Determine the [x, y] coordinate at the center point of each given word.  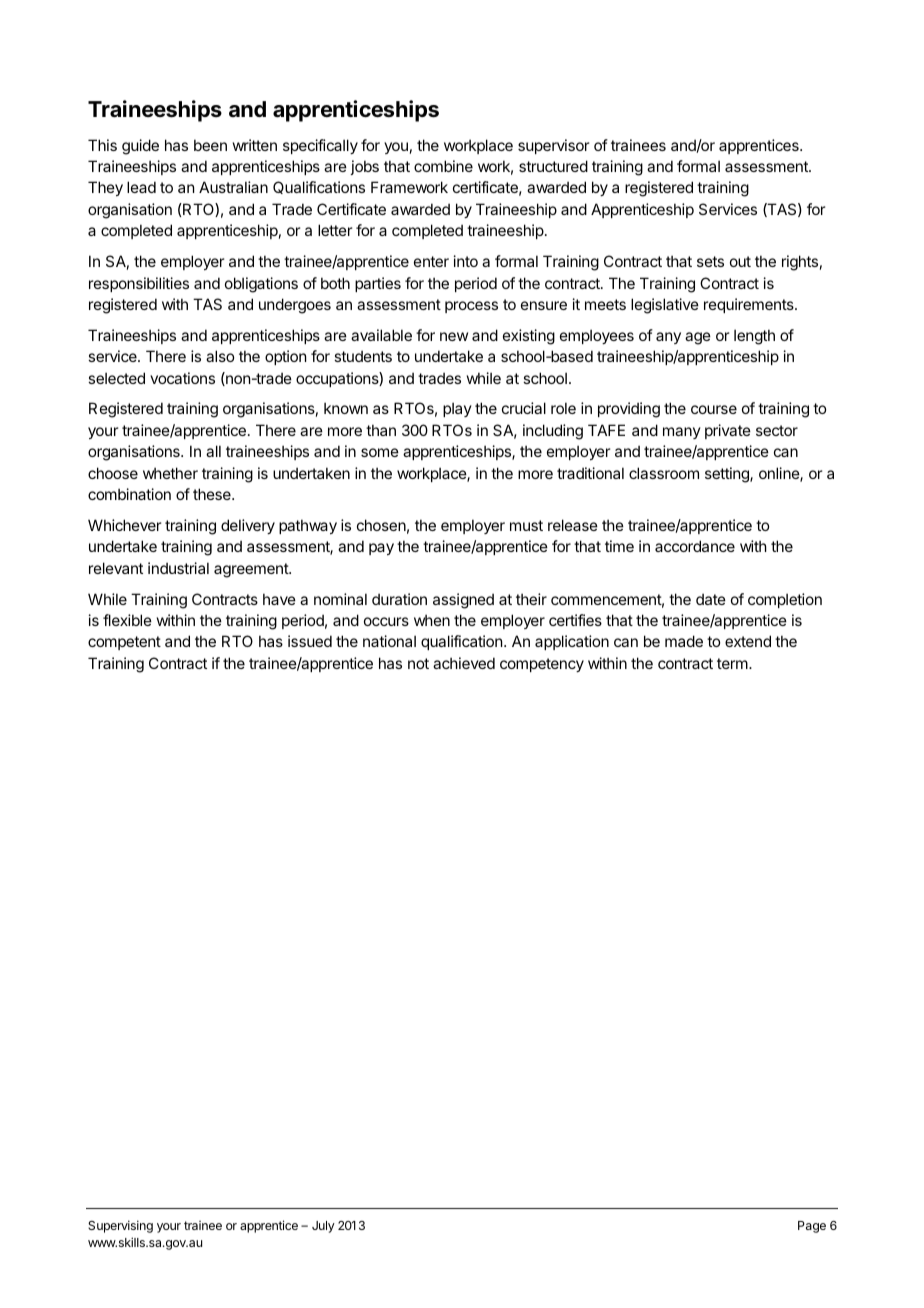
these [213, 494]
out [740, 261]
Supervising [120, 1226]
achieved [464, 663]
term [733, 663]
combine [443, 166]
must [526, 525]
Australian [233, 187]
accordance [695, 546]
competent [124, 643]
